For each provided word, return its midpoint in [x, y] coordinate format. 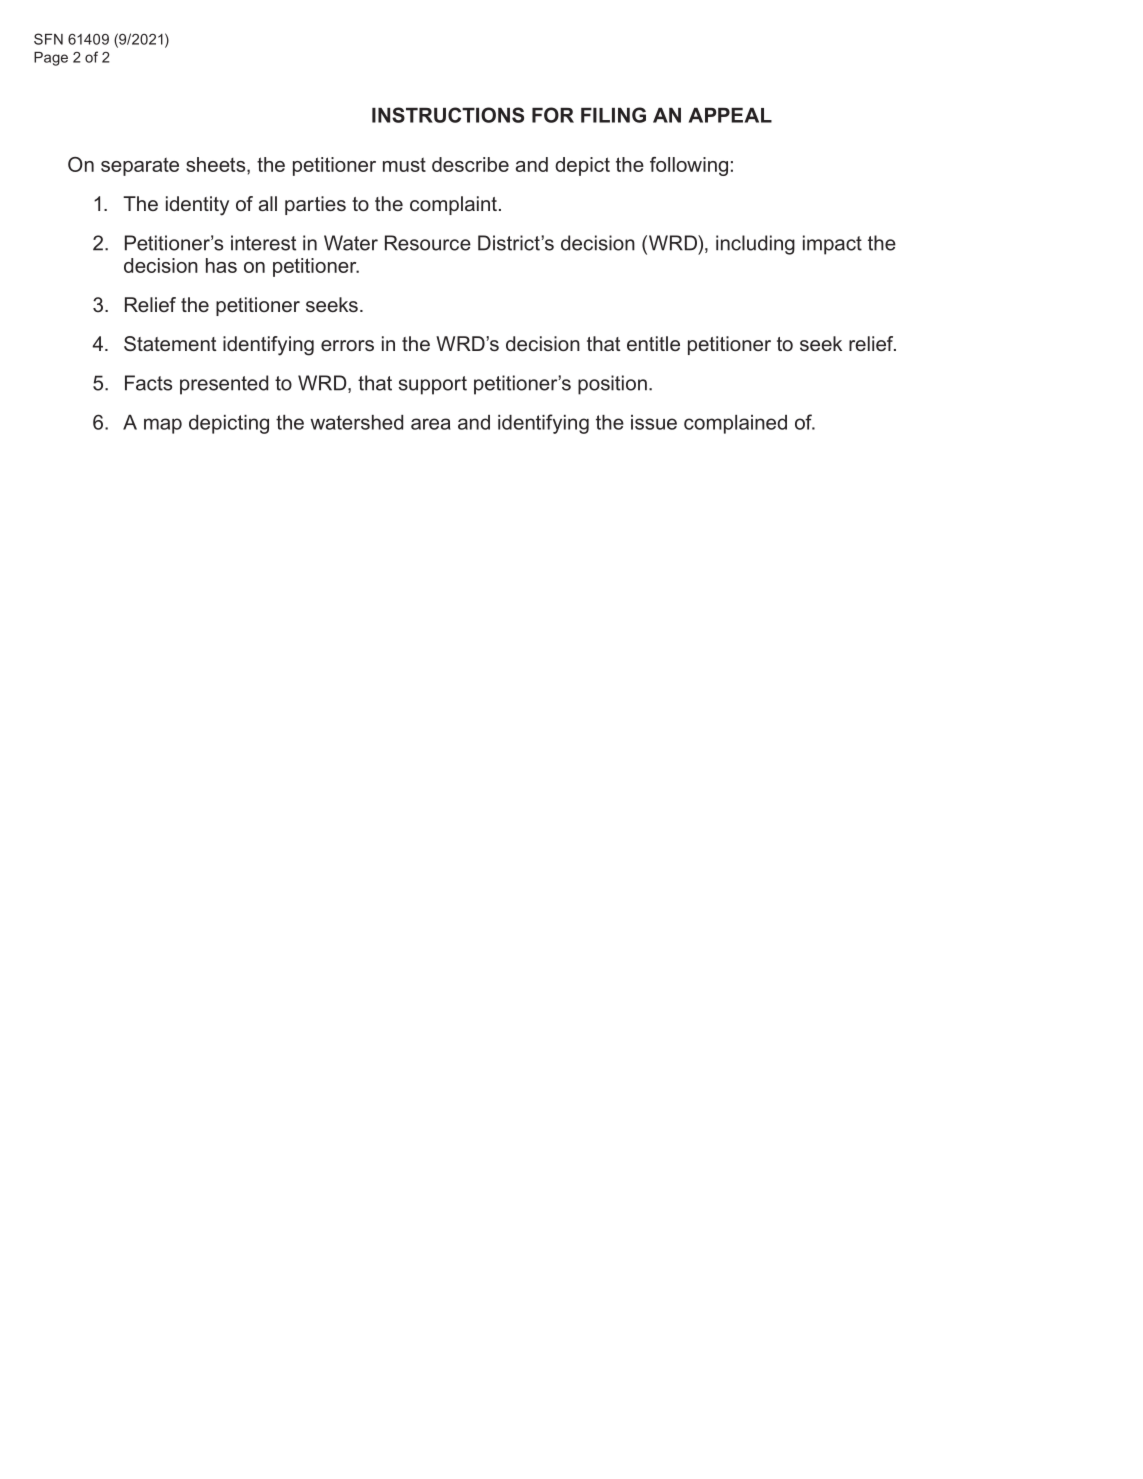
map [163, 426]
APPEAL [730, 115]
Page [51, 59]
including [755, 245]
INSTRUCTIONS [448, 115]
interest [263, 243]
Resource [428, 243]
